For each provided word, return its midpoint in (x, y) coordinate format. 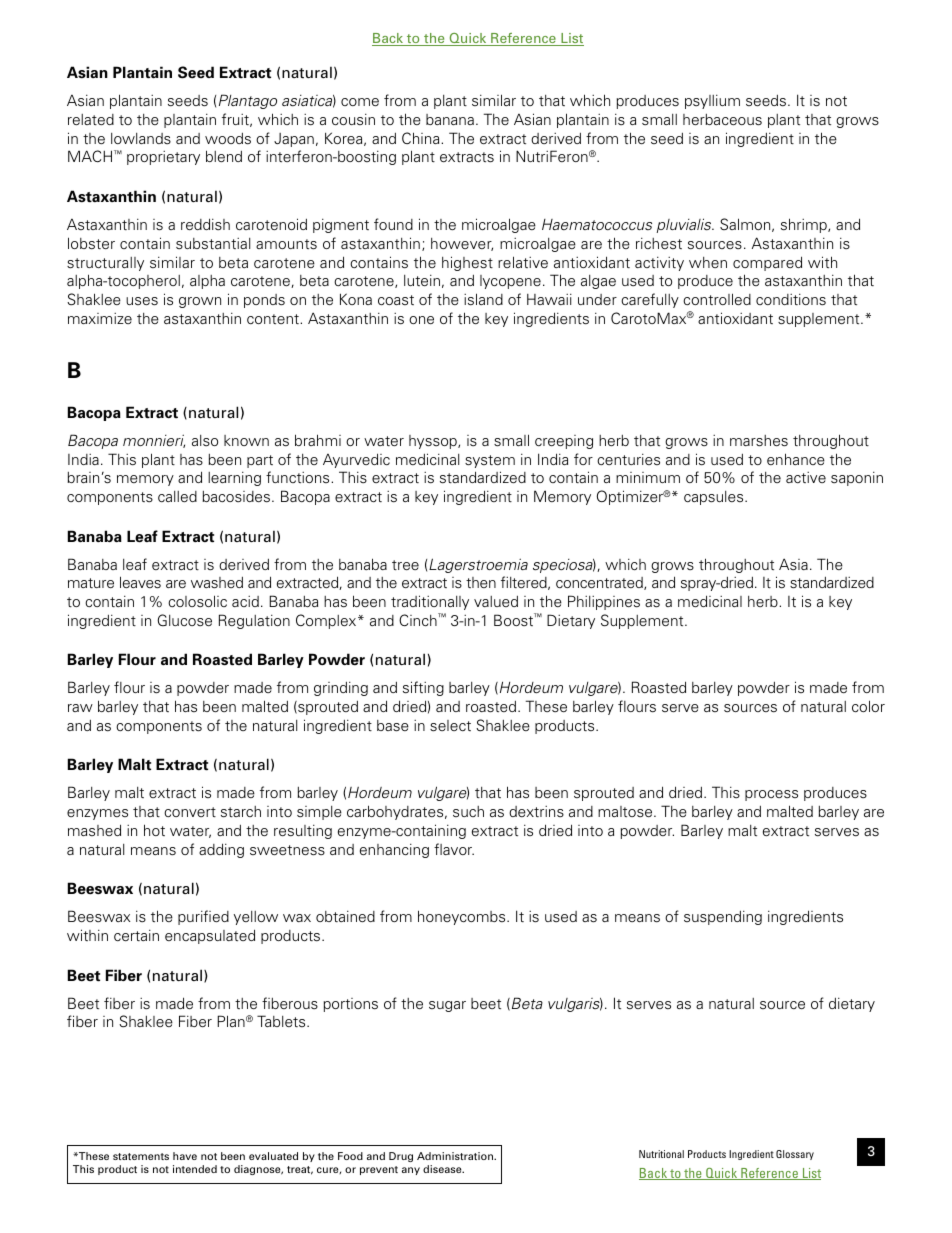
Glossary (795, 1155)
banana (450, 119)
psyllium (712, 102)
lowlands (141, 138)
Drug (401, 1157)
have (185, 1156)
